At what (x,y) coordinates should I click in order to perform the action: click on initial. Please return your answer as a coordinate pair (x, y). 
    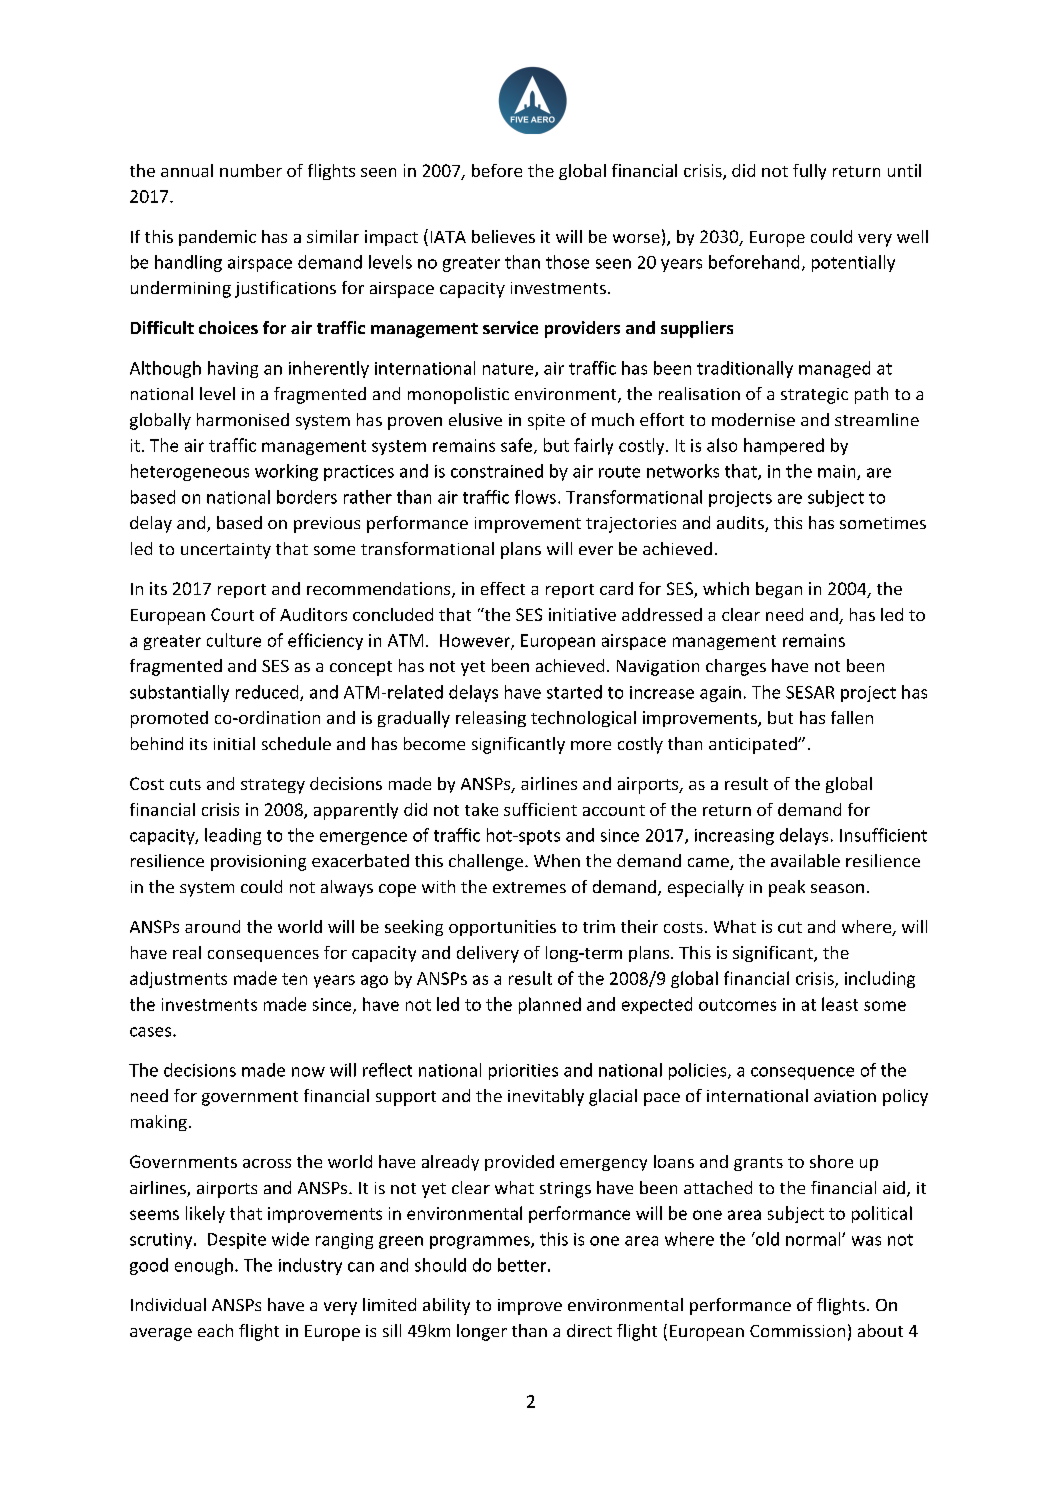
    Looking at the image, I should click on (234, 743).
